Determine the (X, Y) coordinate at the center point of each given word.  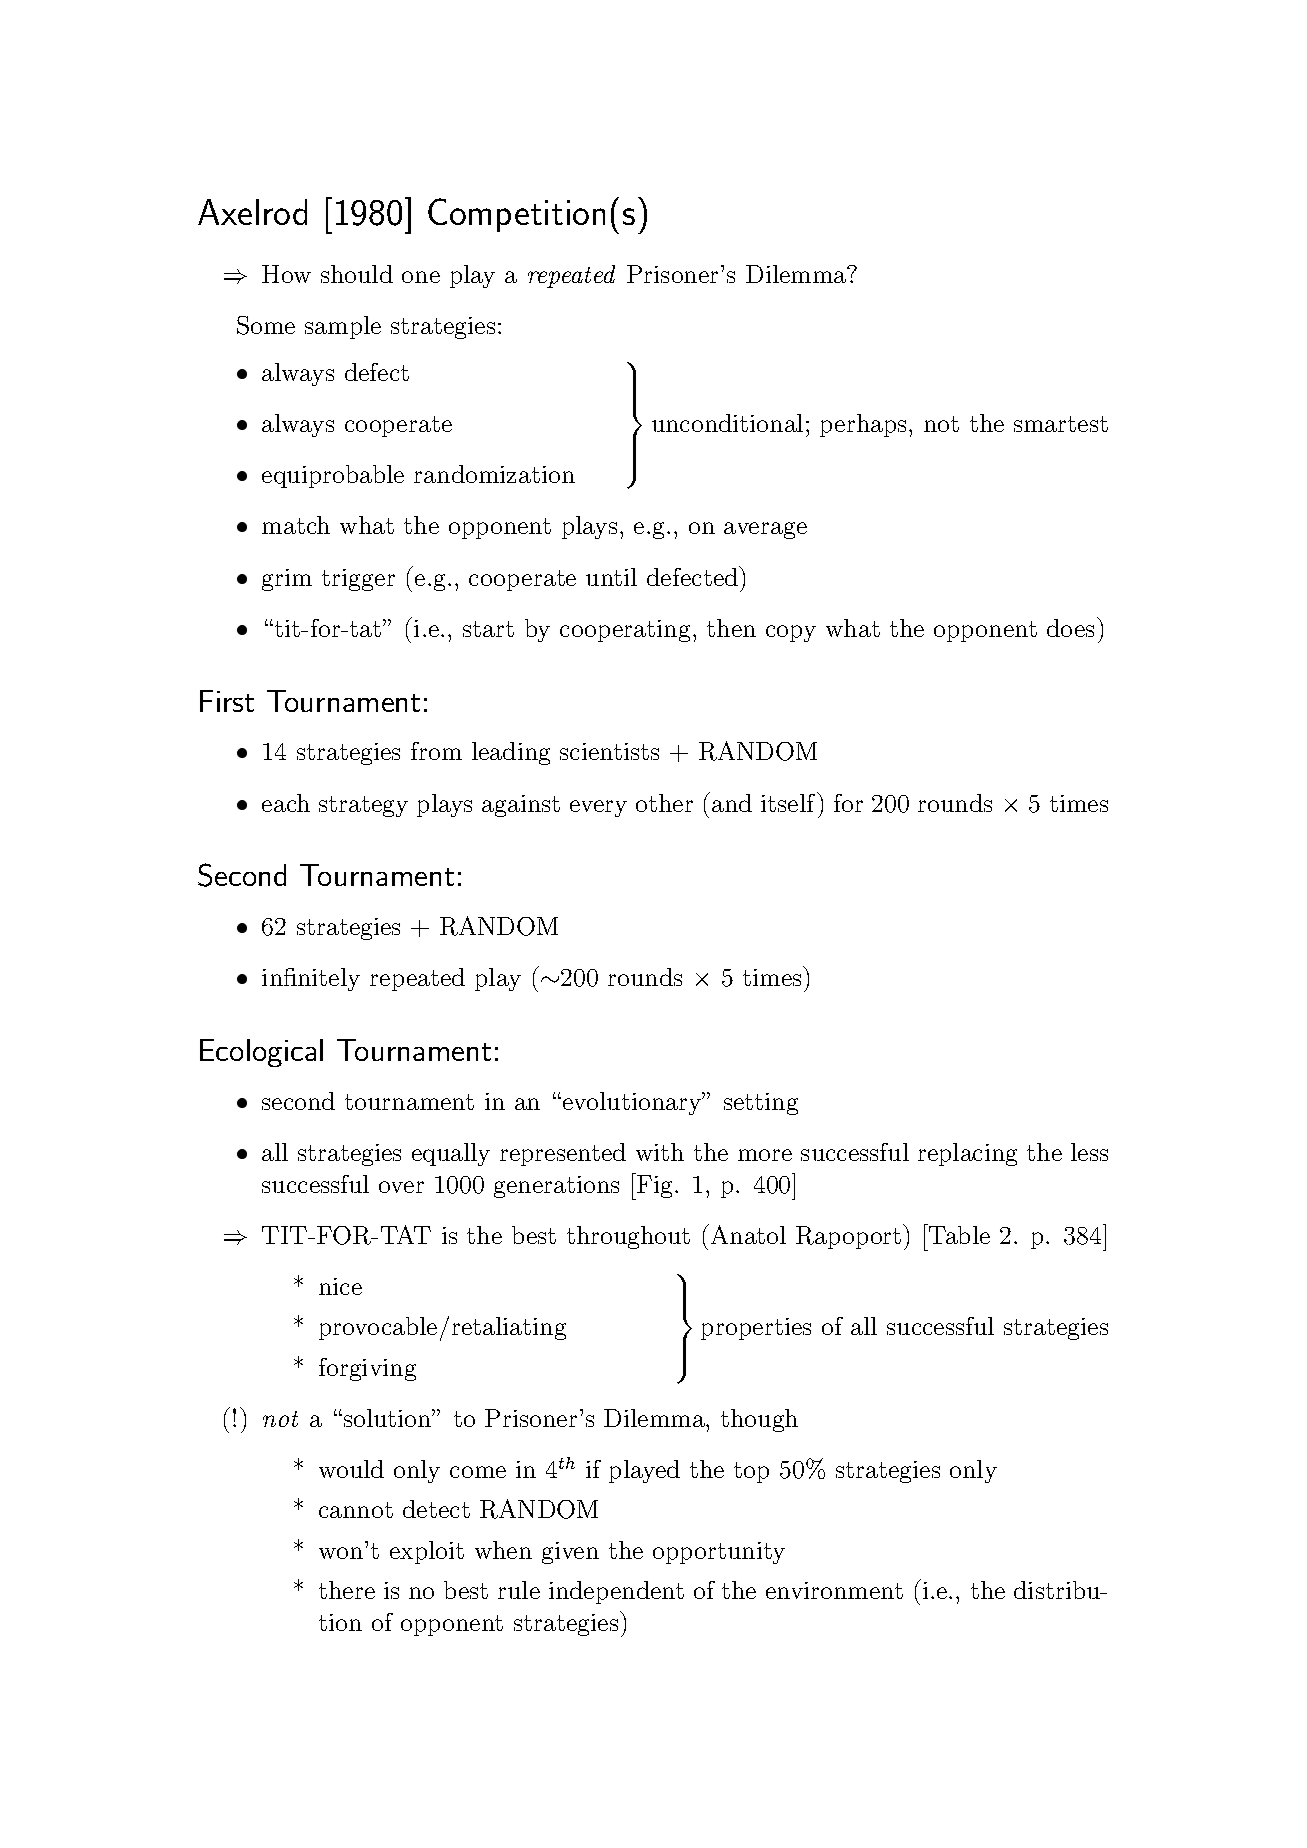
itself (789, 802)
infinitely (311, 979)
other (664, 803)
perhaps (863, 425)
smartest (1061, 424)
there (347, 1590)
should (357, 274)
